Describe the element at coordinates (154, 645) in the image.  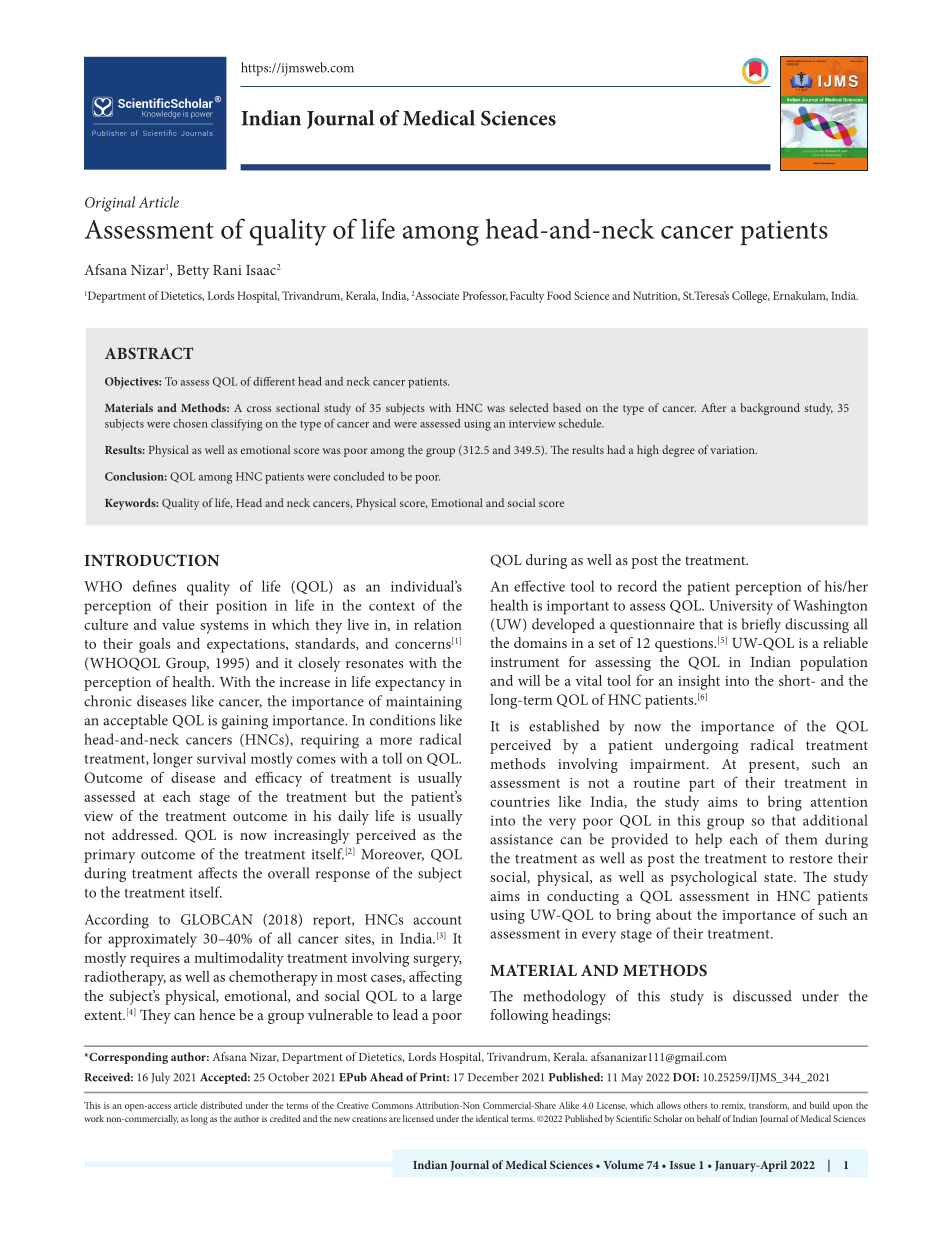
I see `goals` at that location.
